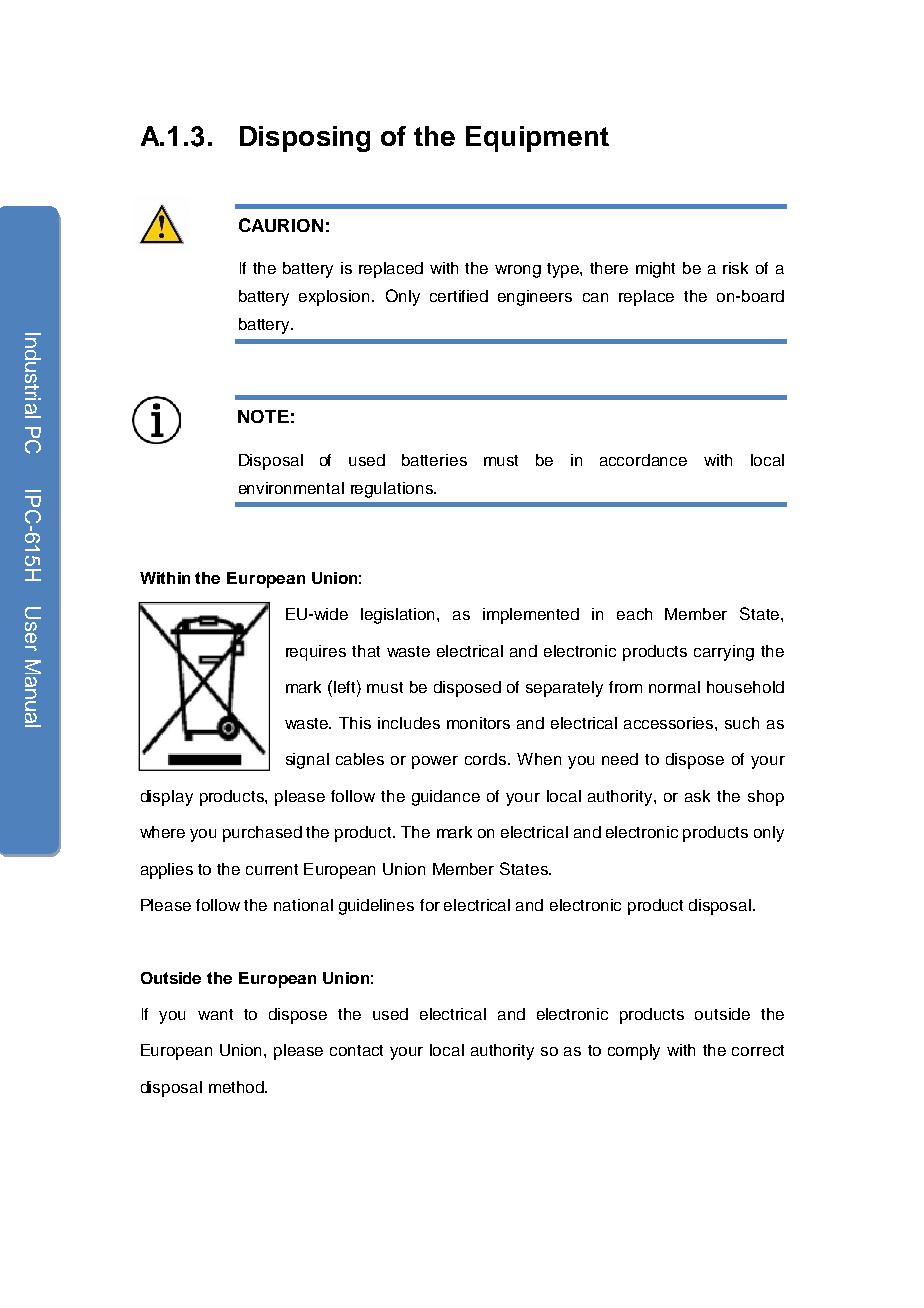 The image size is (924, 1308). What do you see at coordinates (697, 796) in the screenshot?
I see `ask` at bounding box center [697, 796].
